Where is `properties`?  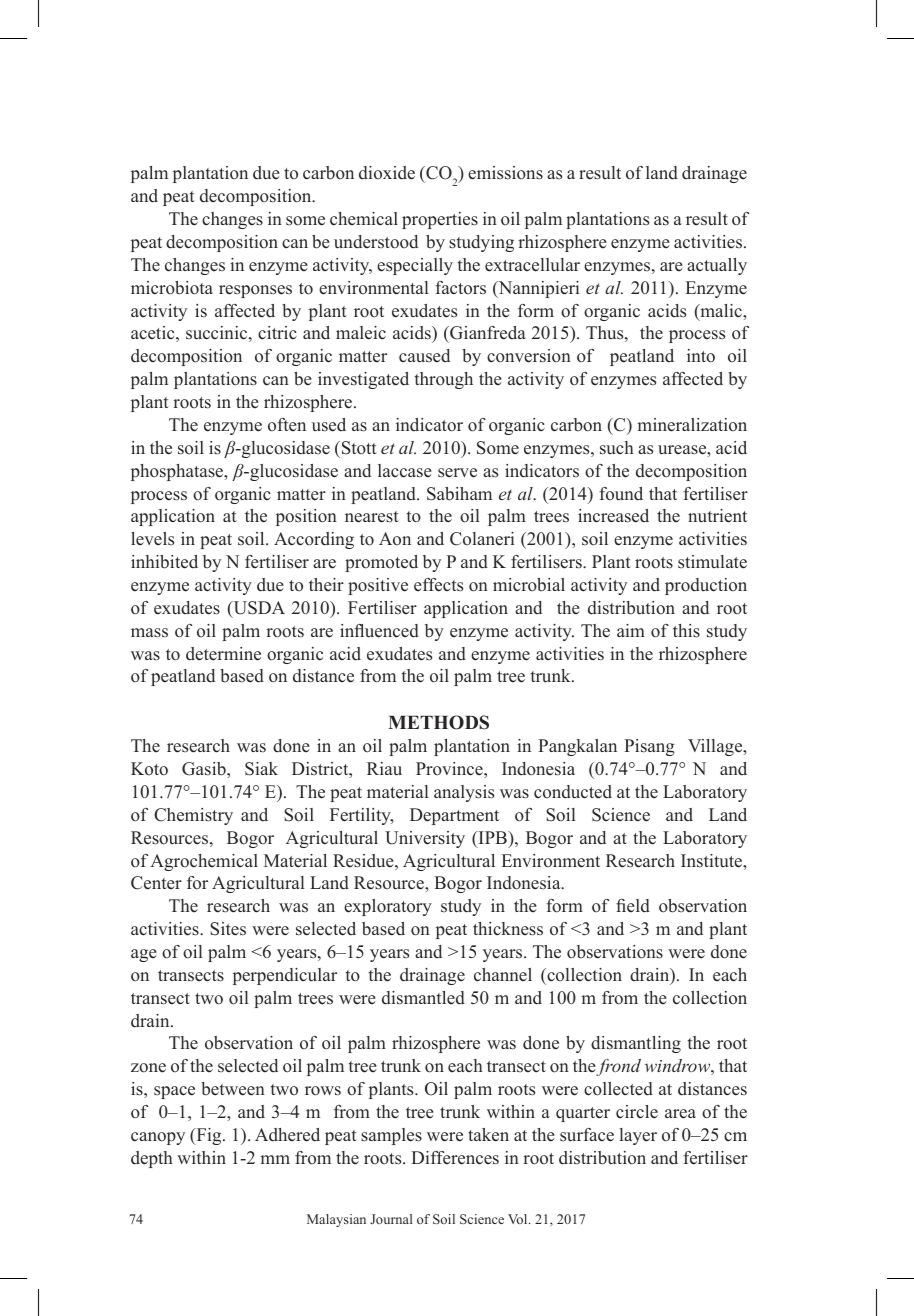
properties is located at coordinates (440, 220).
